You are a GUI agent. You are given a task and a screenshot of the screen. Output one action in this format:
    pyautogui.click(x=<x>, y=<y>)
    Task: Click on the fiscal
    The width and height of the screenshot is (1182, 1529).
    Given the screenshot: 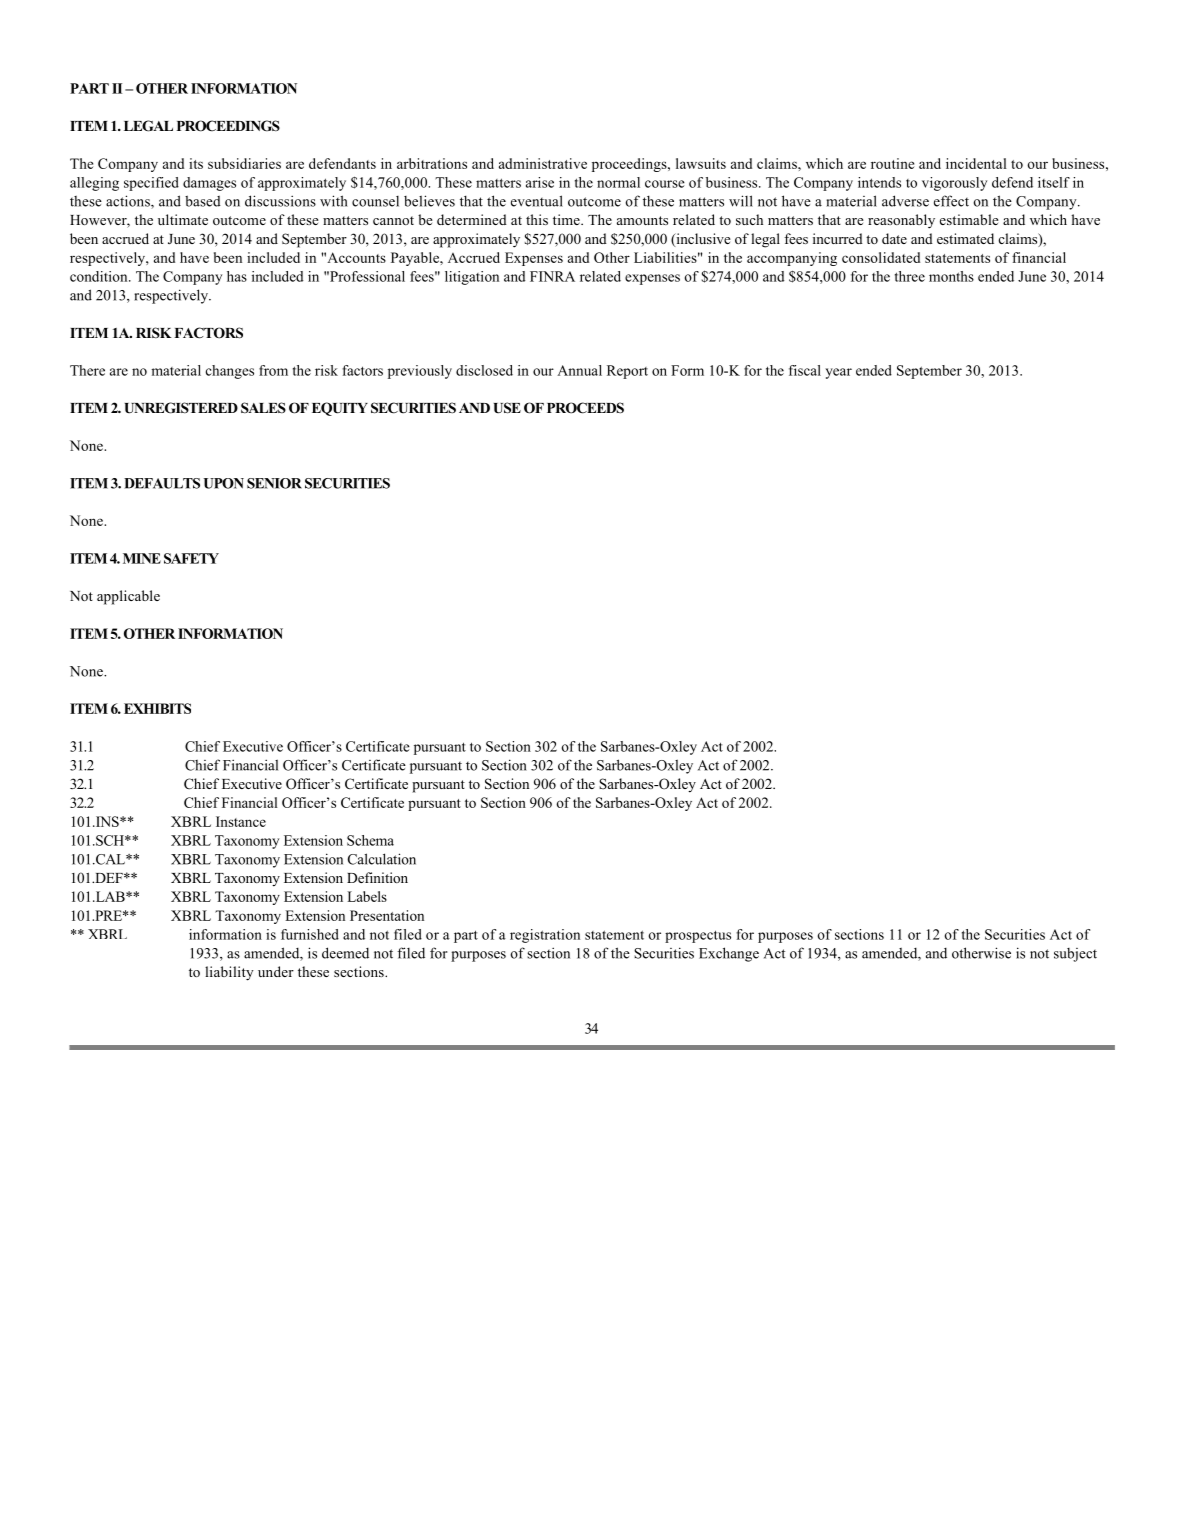 What is the action you would take?
    pyautogui.click(x=805, y=370)
